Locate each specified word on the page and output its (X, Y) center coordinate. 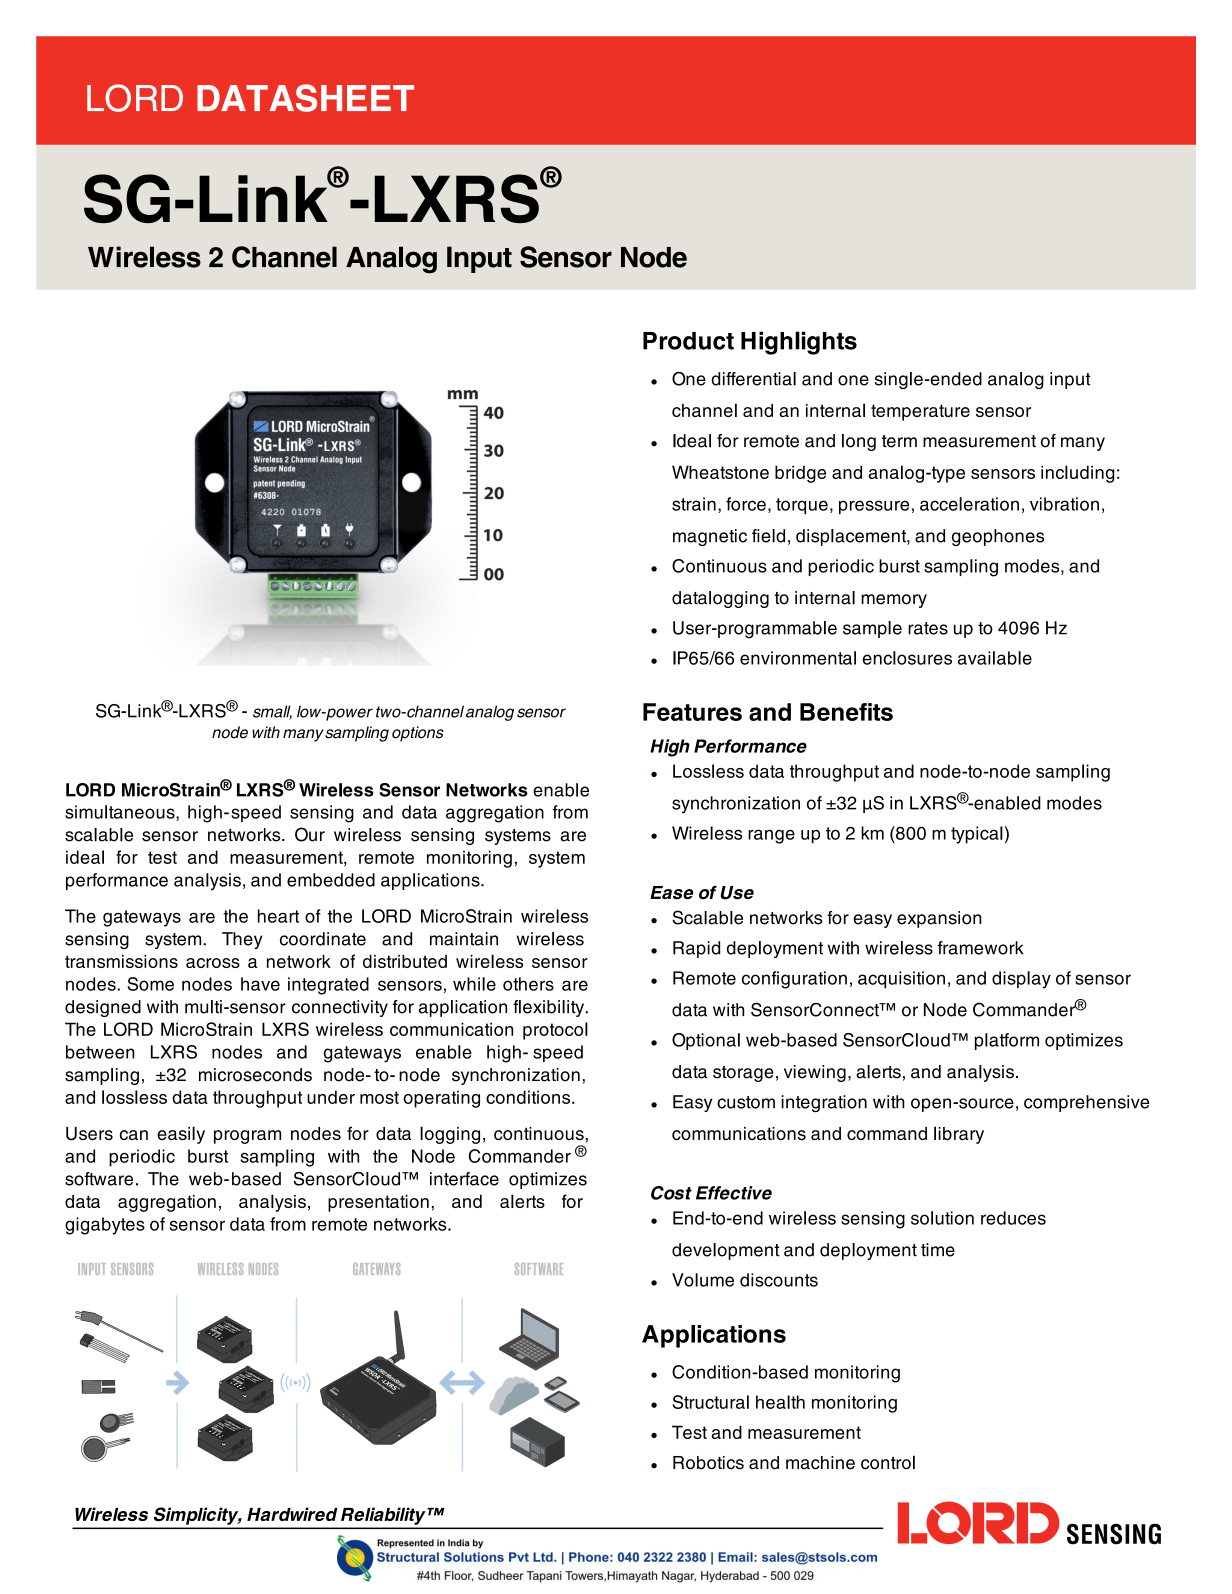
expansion (939, 919)
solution (942, 1218)
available (995, 658)
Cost (671, 1193)
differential (753, 379)
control (888, 1462)
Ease (671, 893)
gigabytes (105, 1226)
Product (688, 341)
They (242, 940)
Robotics (708, 1463)
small (272, 712)
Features (692, 712)
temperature (920, 412)
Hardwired (292, 1514)
